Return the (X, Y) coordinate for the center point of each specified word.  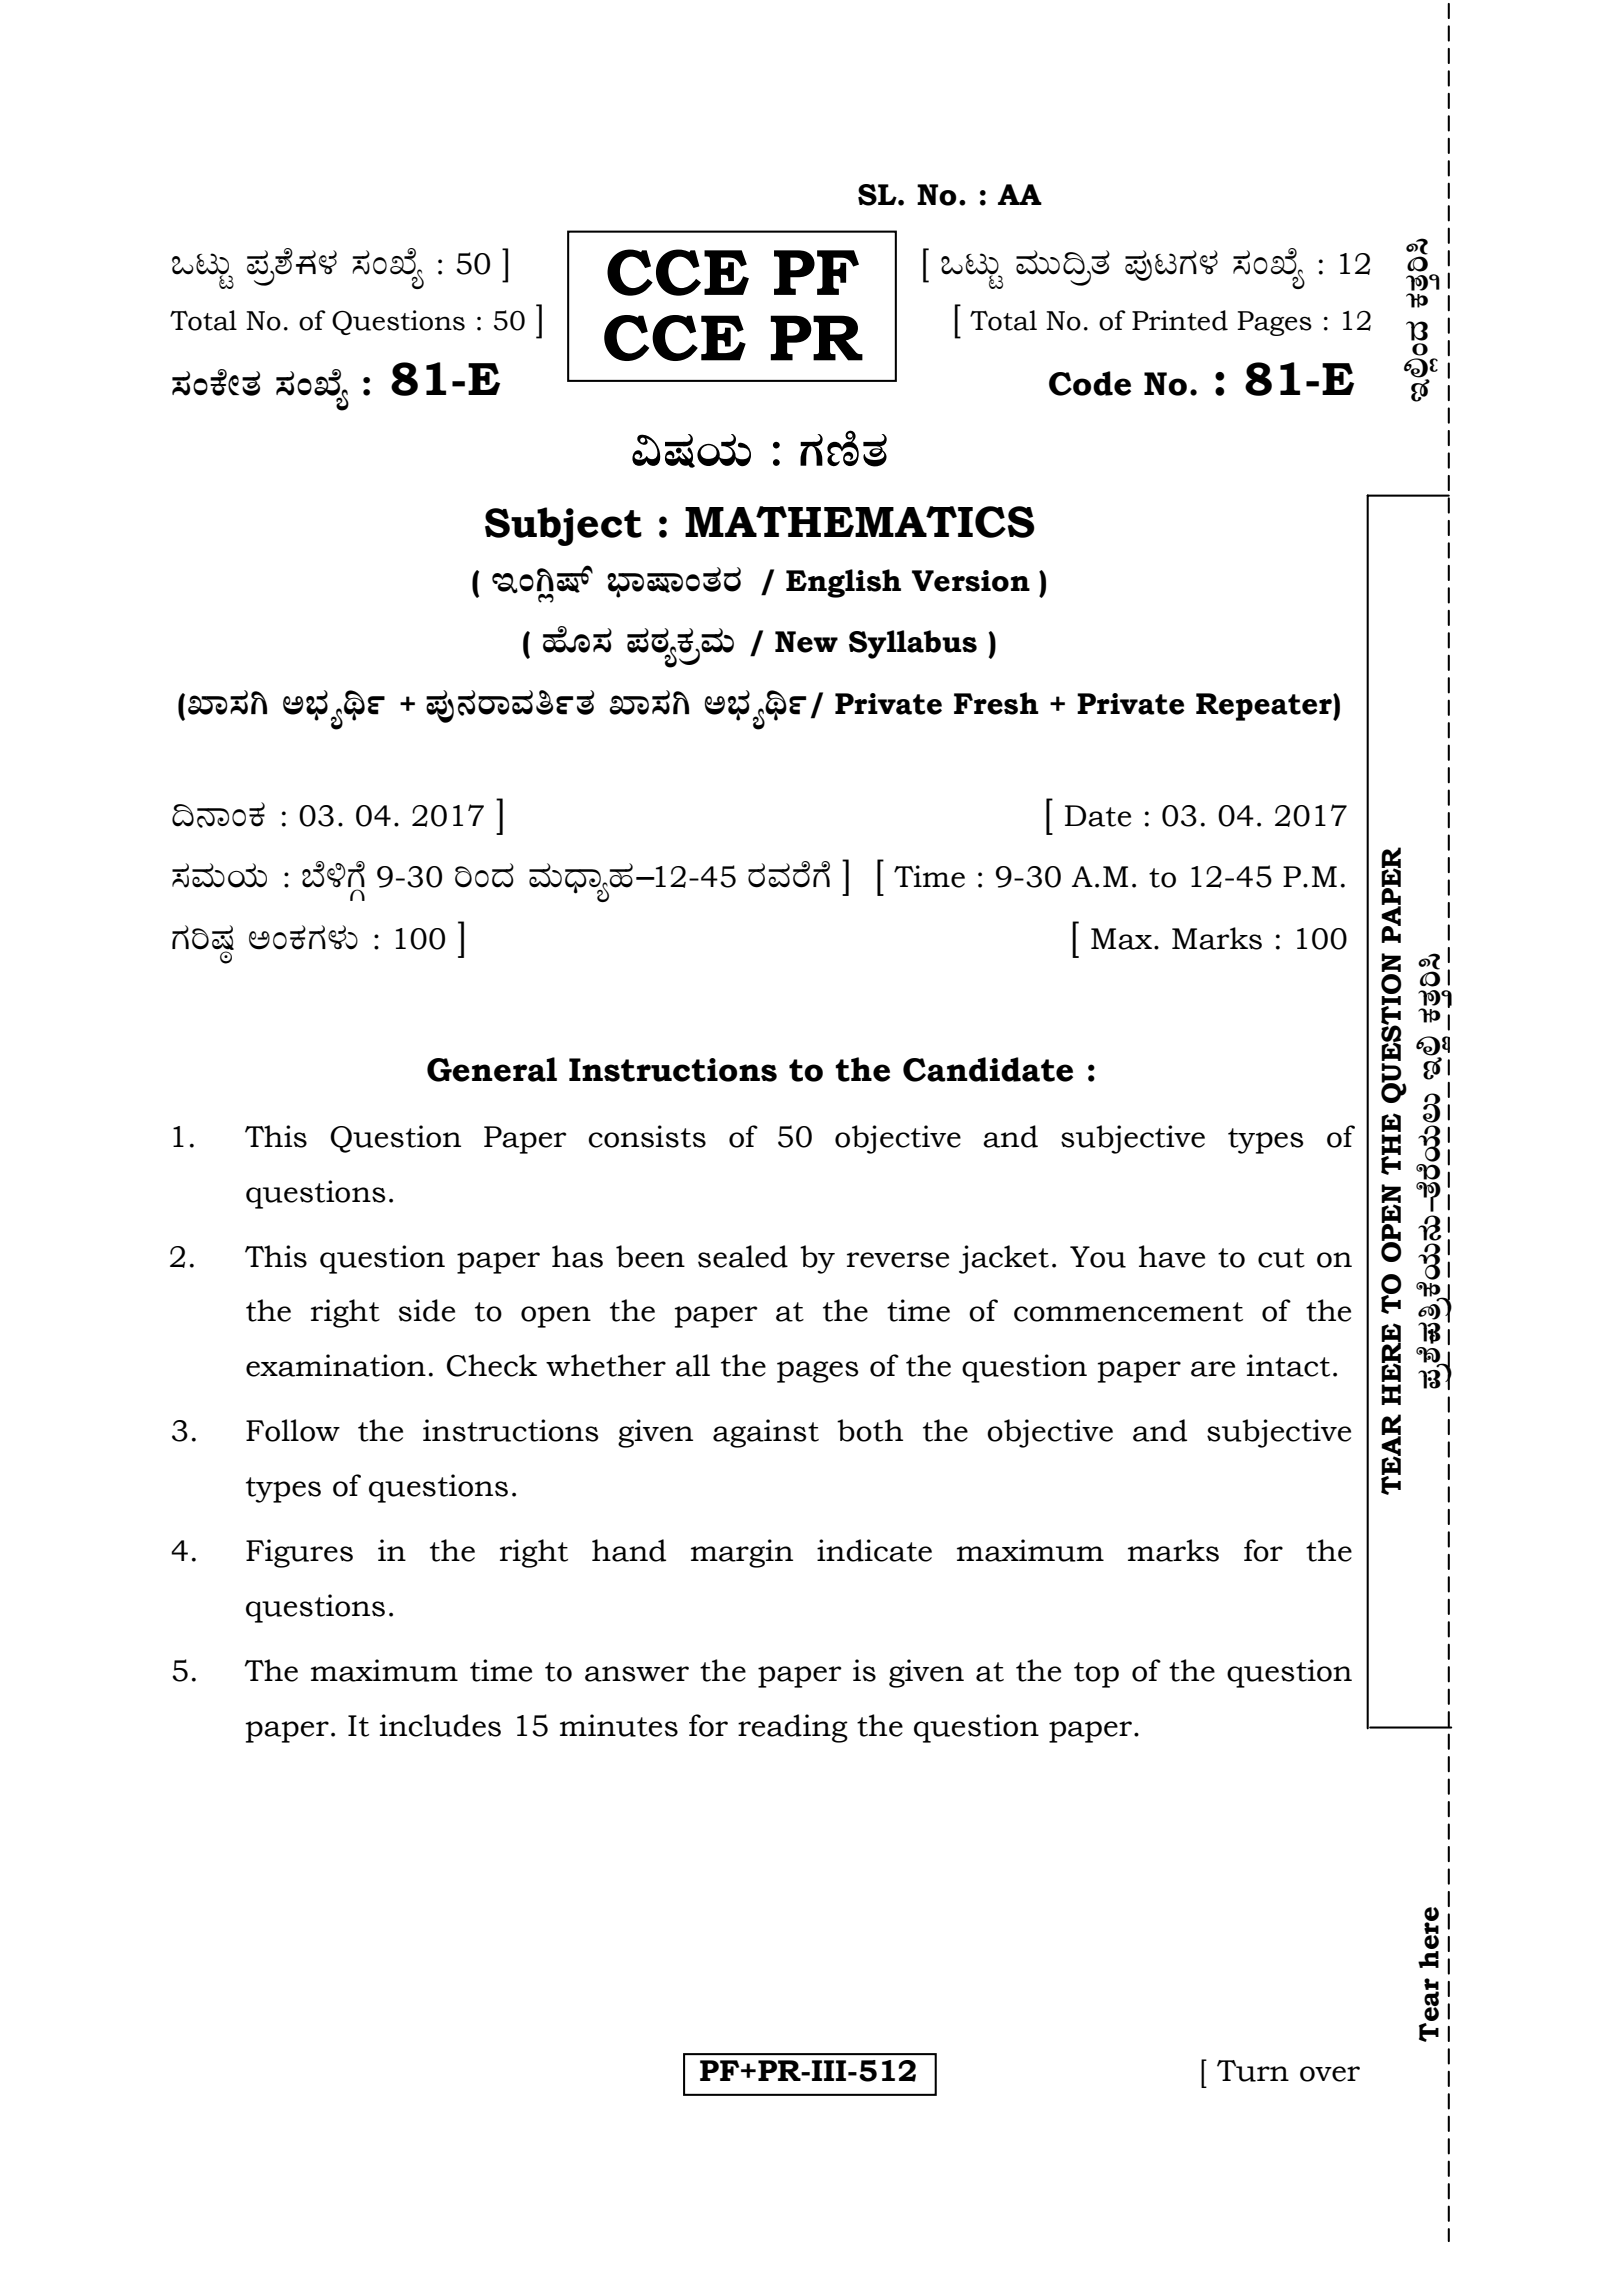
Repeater (1265, 707)
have (1172, 1256)
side (427, 1310)
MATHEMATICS (860, 522)
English (843, 583)
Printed (1180, 320)
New (806, 642)
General (492, 1069)
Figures (299, 1553)
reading (793, 1728)
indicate (874, 1550)
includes (440, 1725)
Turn (1253, 2071)
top (1096, 1675)
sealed (743, 1256)
